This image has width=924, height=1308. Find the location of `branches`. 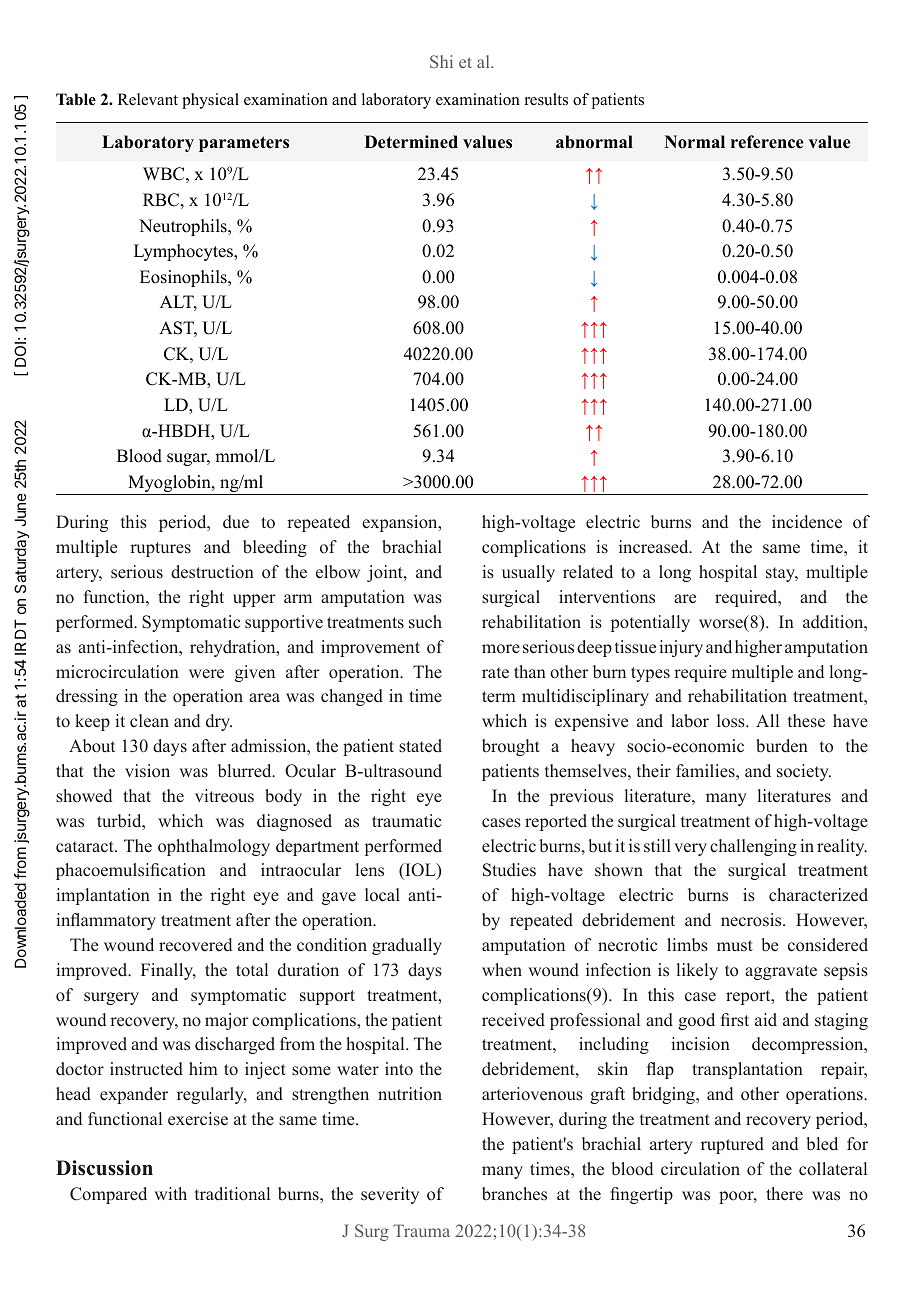

branches is located at coordinates (514, 1194).
